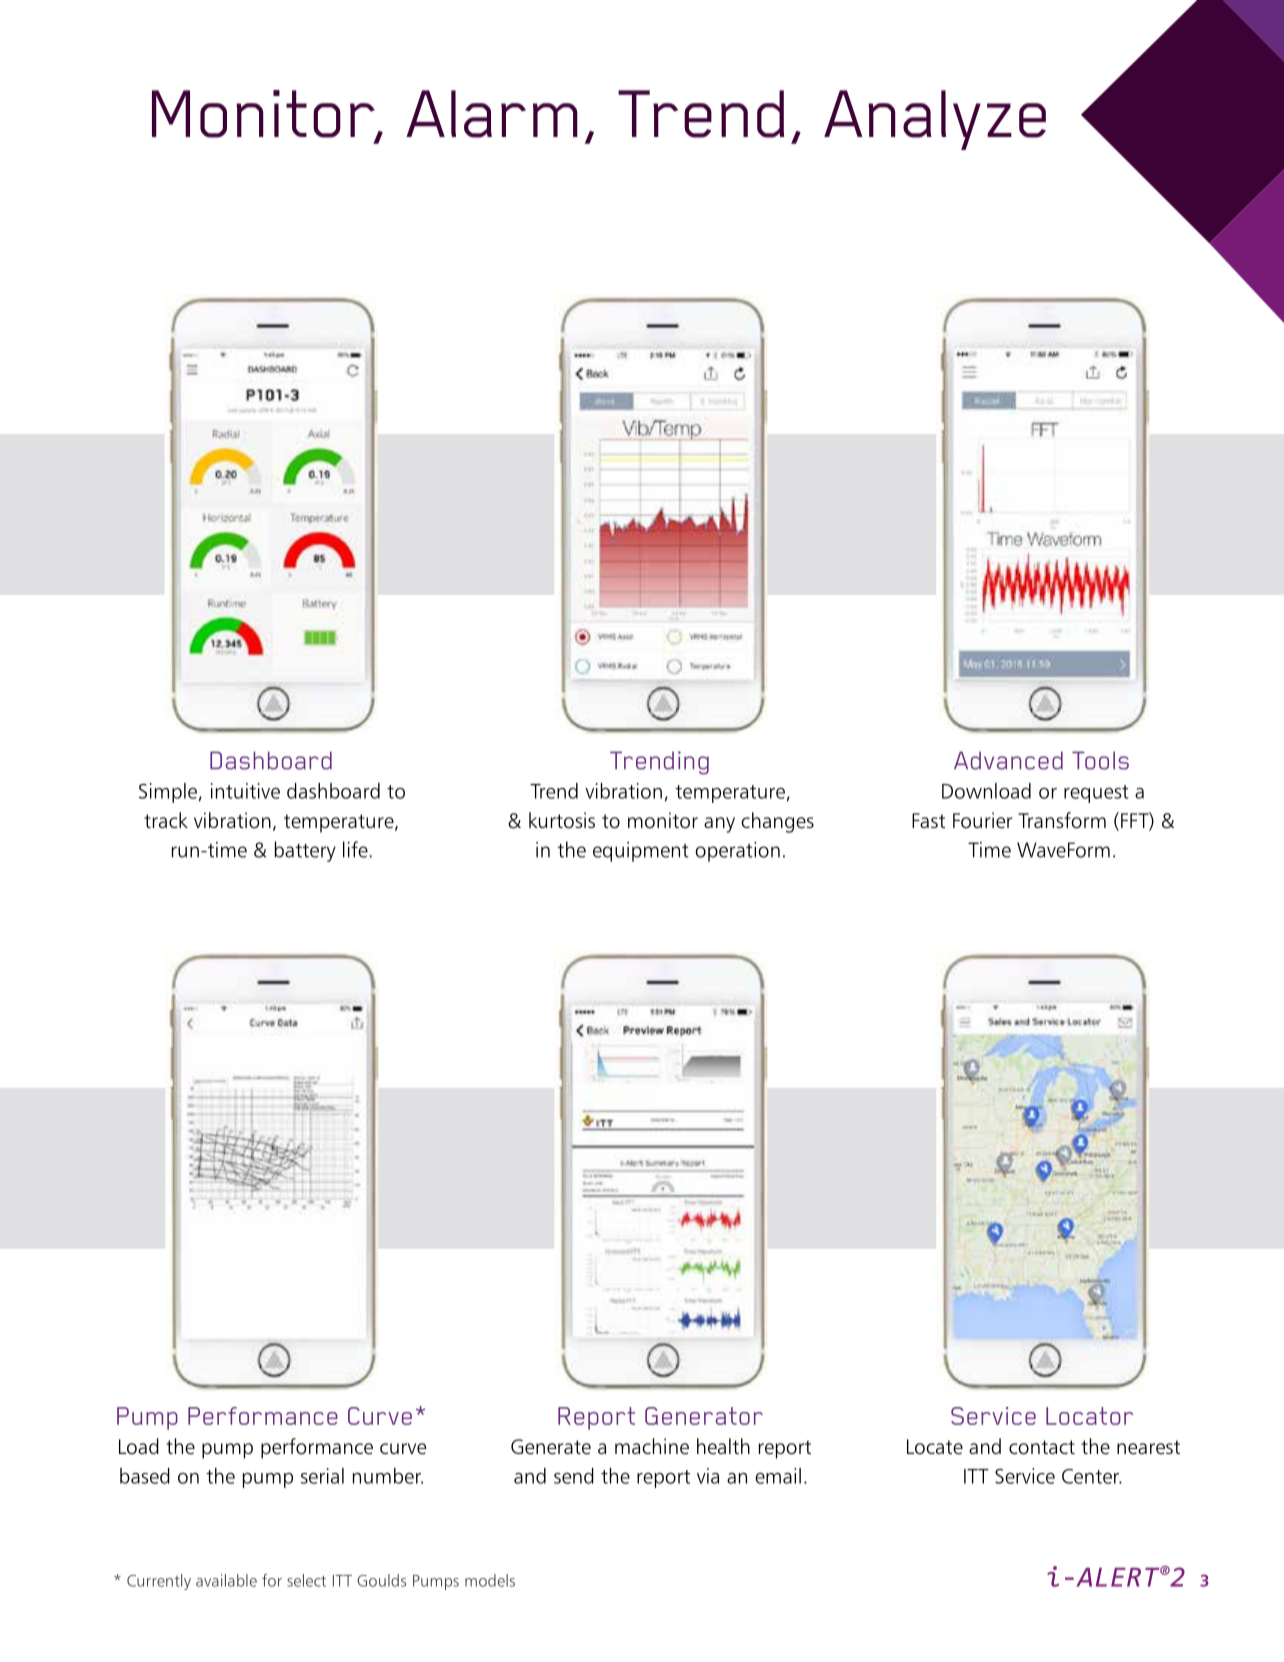  What do you see at coordinates (226, 1580) in the screenshot?
I see `available` at bounding box center [226, 1580].
